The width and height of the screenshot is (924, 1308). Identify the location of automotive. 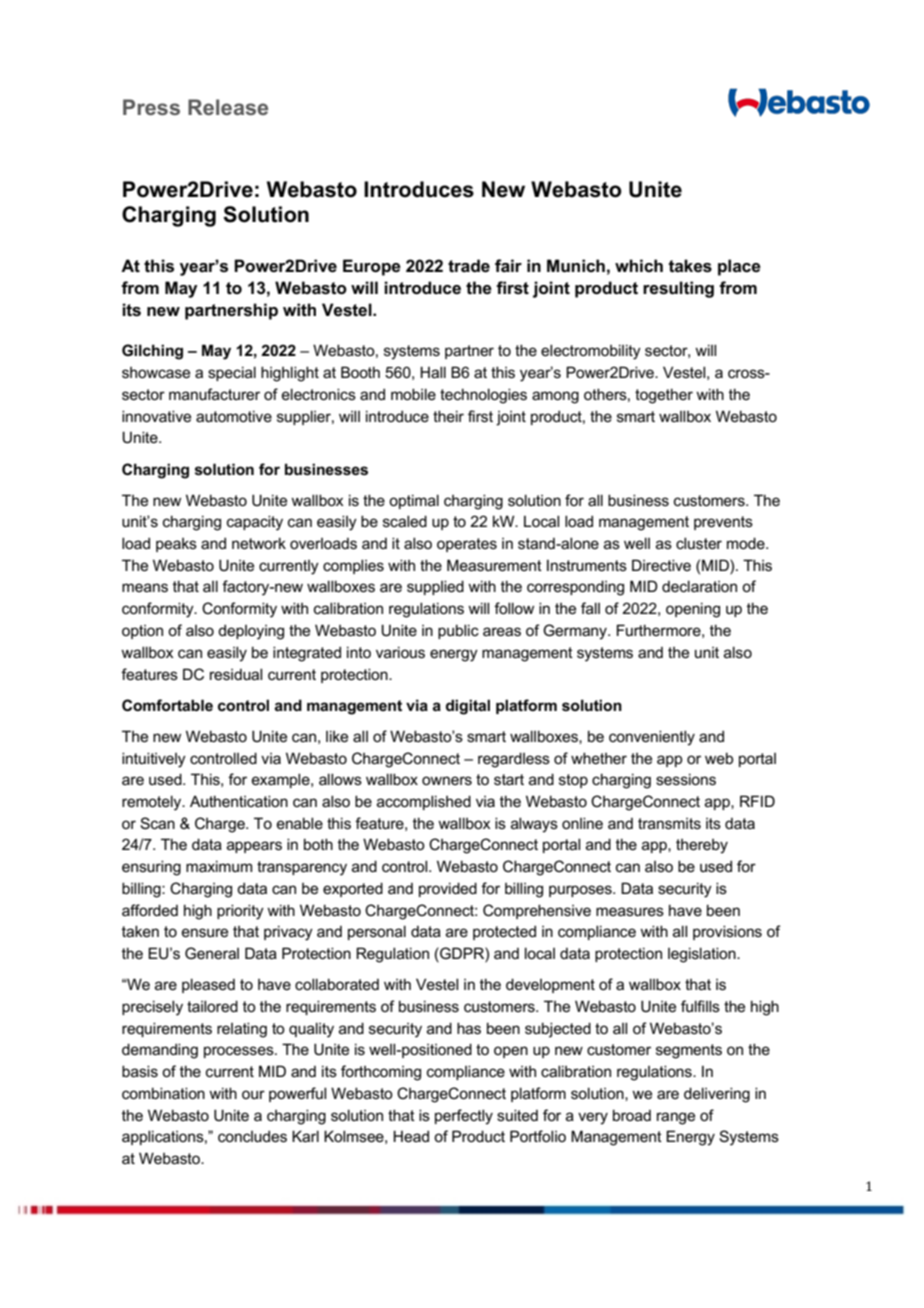
(234, 416).
